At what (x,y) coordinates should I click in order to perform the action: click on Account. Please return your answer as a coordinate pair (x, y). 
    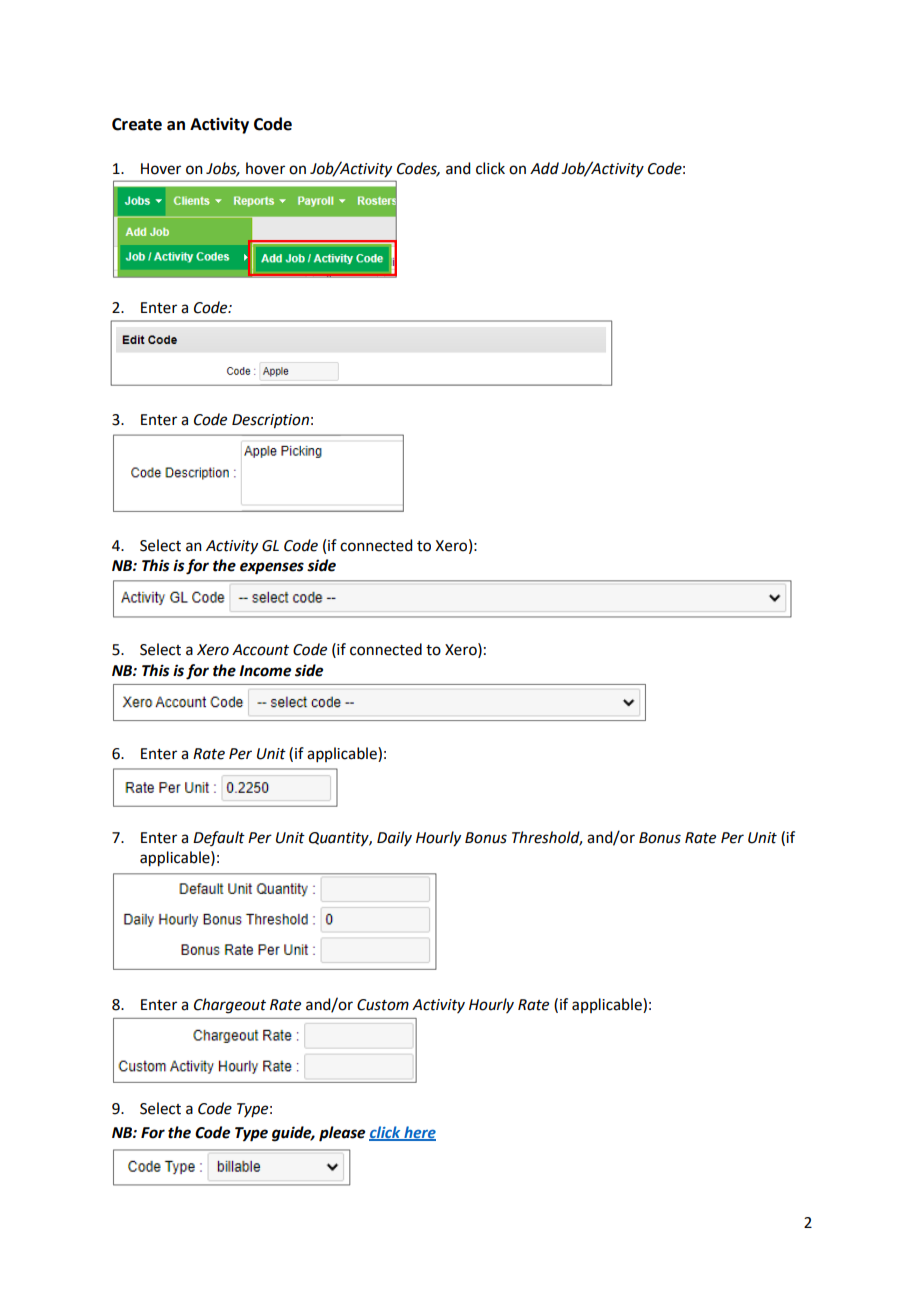
    Looking at the image, I should click on (260, 650).
